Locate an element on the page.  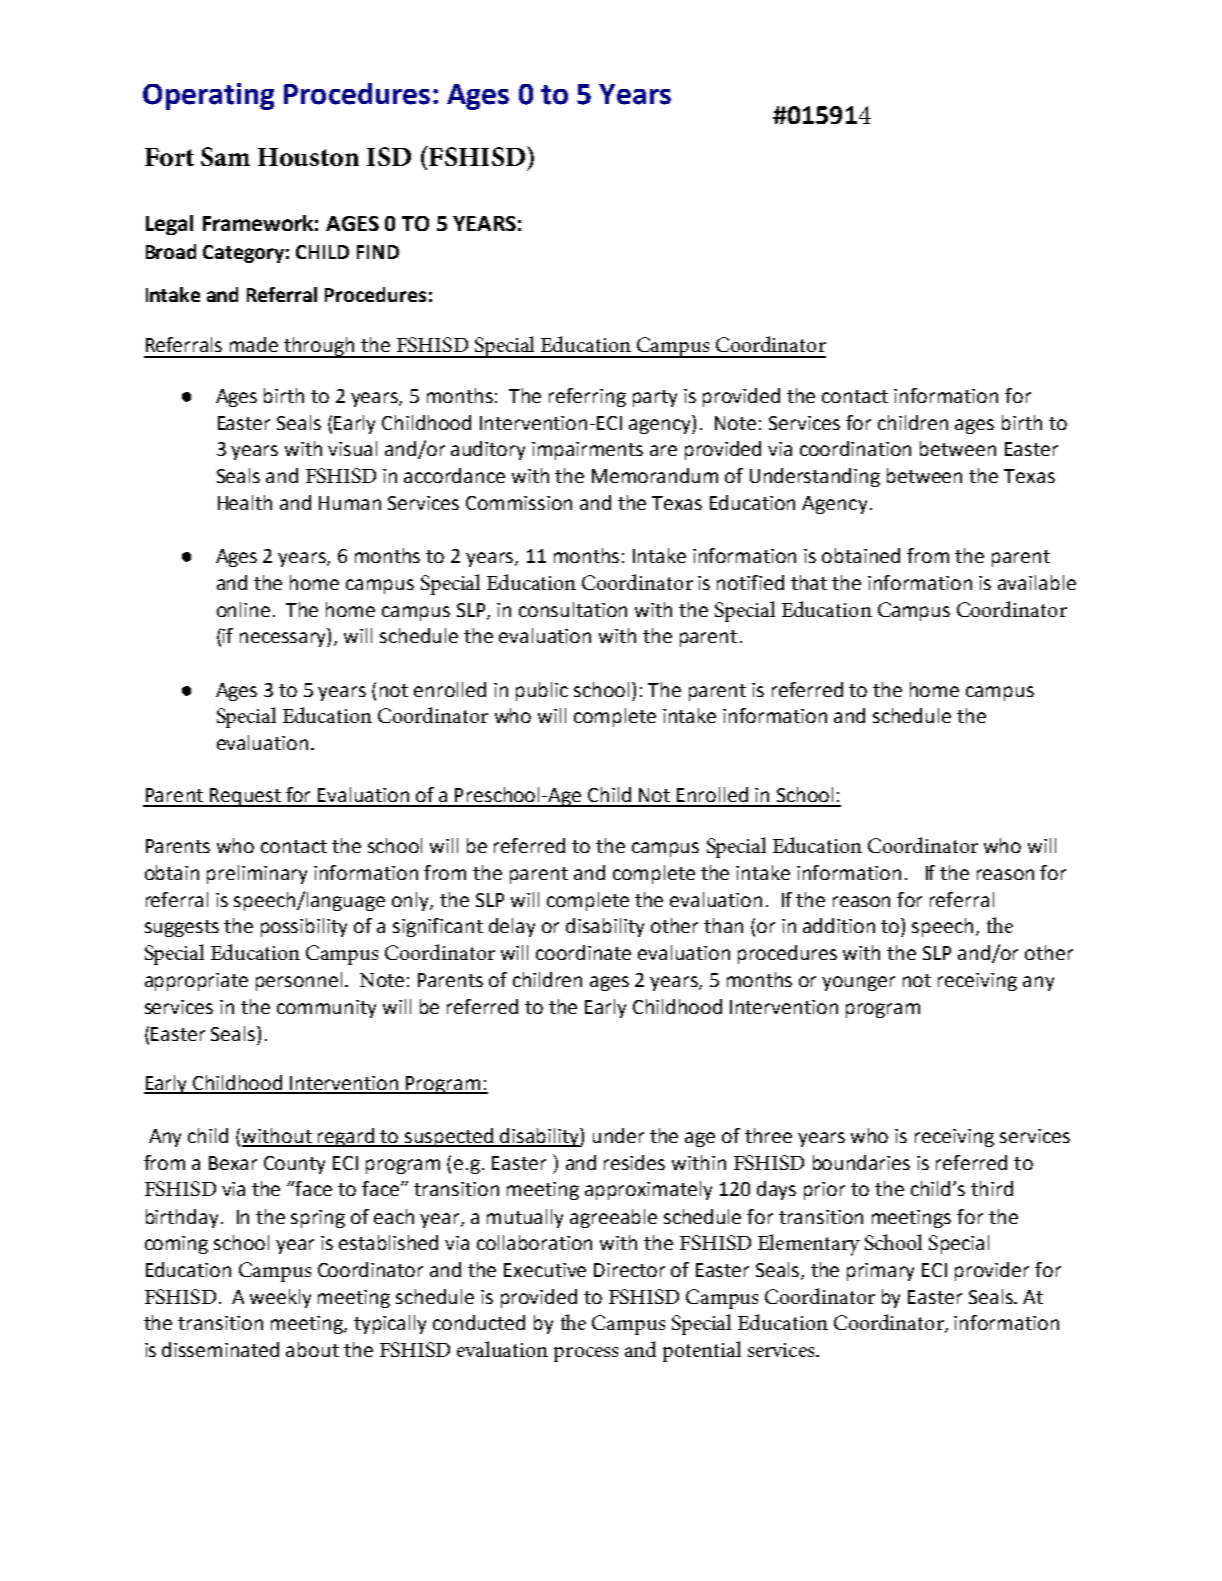
community is located at coordinates (326, 1009).
